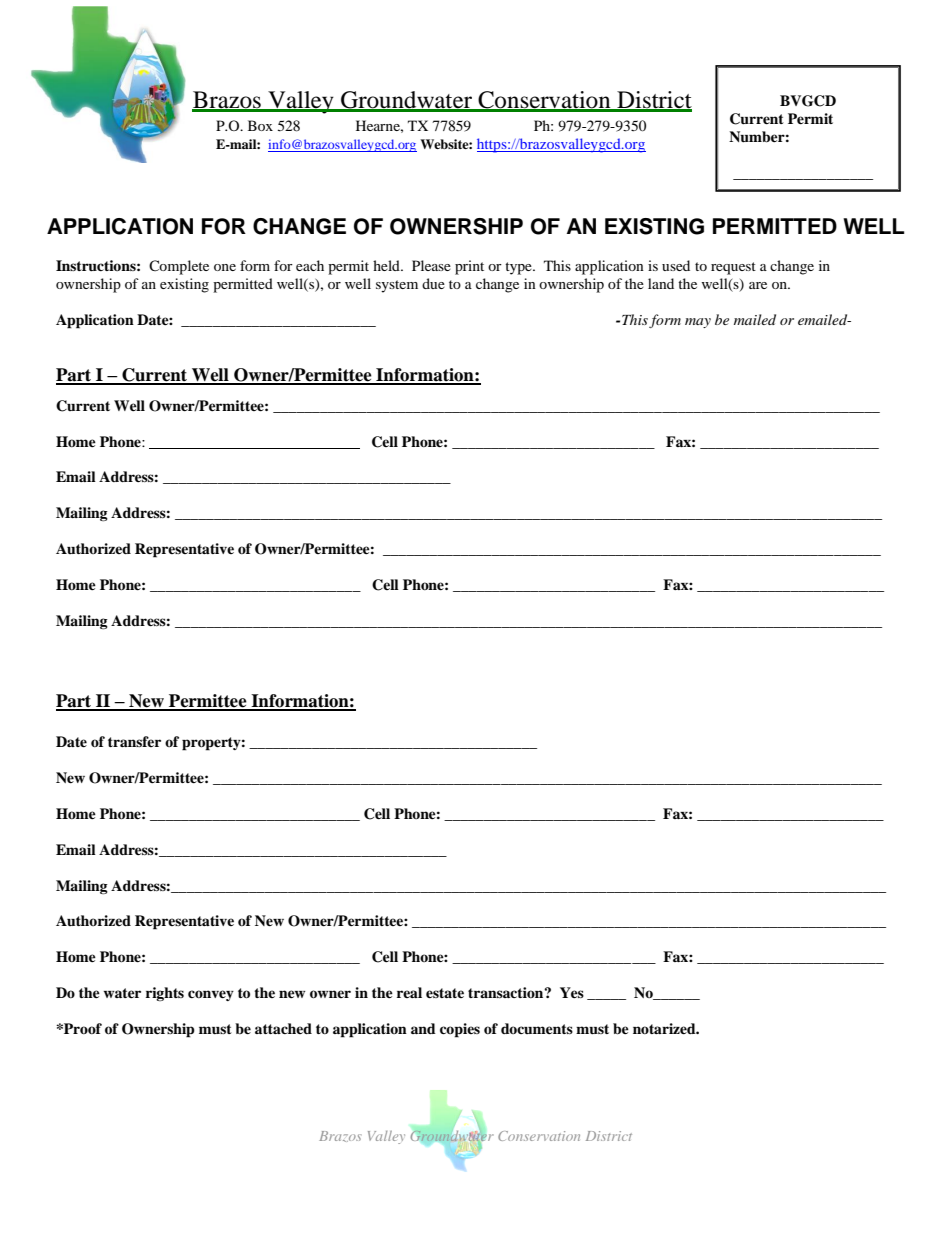 The width and height of the screenshot is (952, 1233). I want to click on transfer, so click(134, 741).
